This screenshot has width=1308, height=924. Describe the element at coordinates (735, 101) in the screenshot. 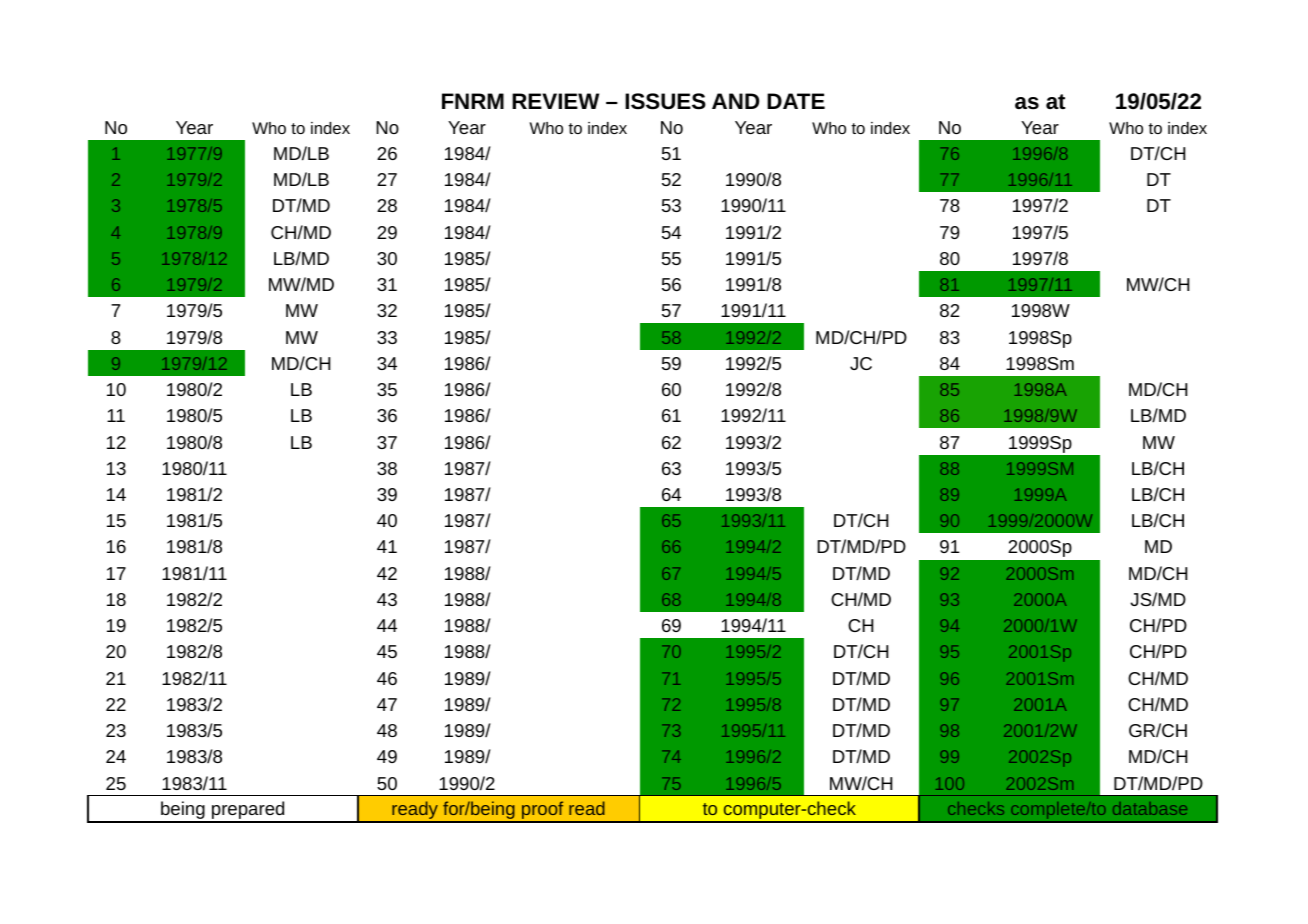

I see `AND` at that location.
